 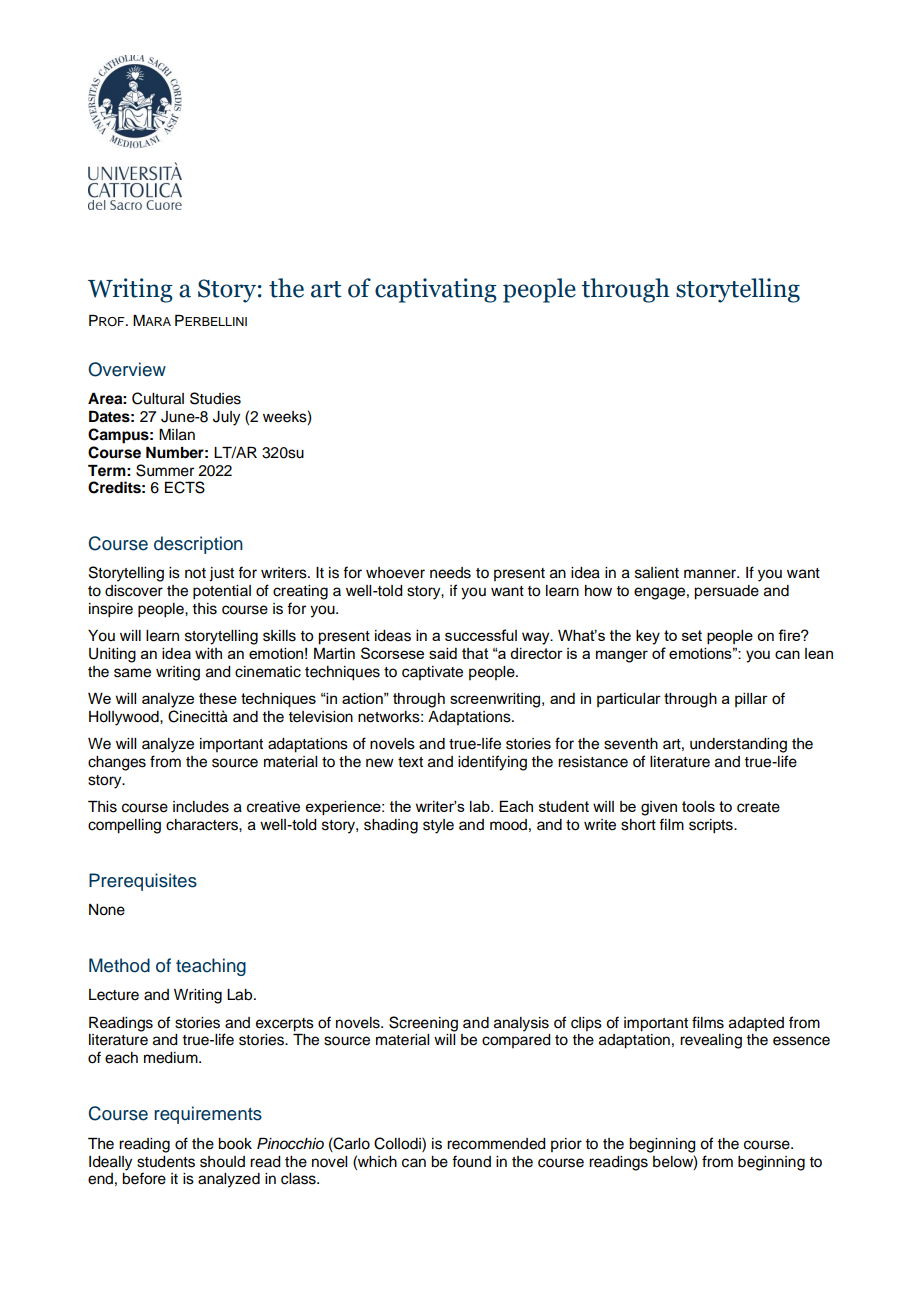 What do you see at coordinates (471, 1161) in the page?
I see `found` at bounding box center [471, 1161].
